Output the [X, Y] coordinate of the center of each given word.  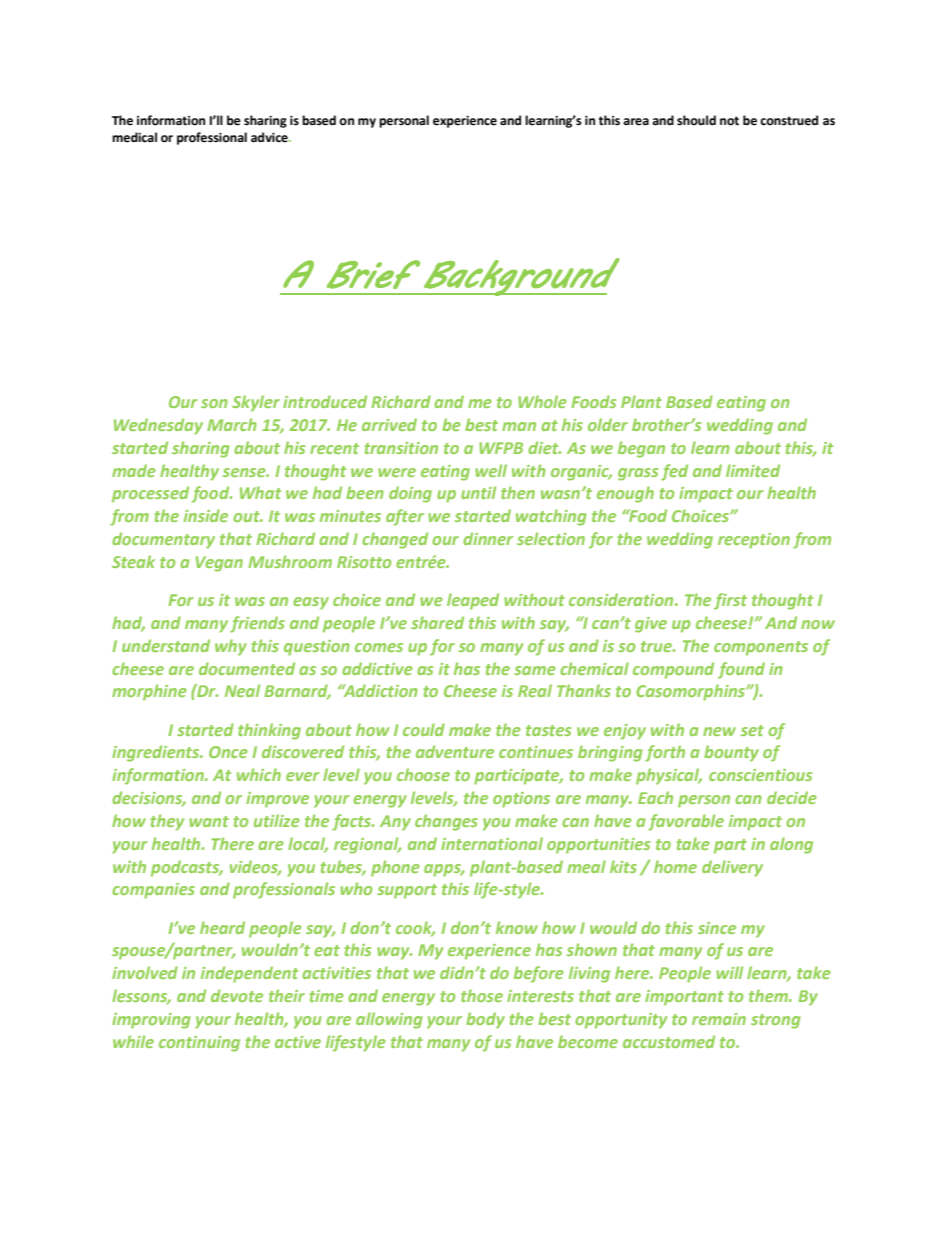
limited [753, 470]
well [491, 470]
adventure [455, 751]
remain [719, 1019]
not [729, 121]
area [636, 122]
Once [228, 752]
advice [270, 137]
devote [237, 995]
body [485, 1020]
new [719, 731]
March [232, 424]
